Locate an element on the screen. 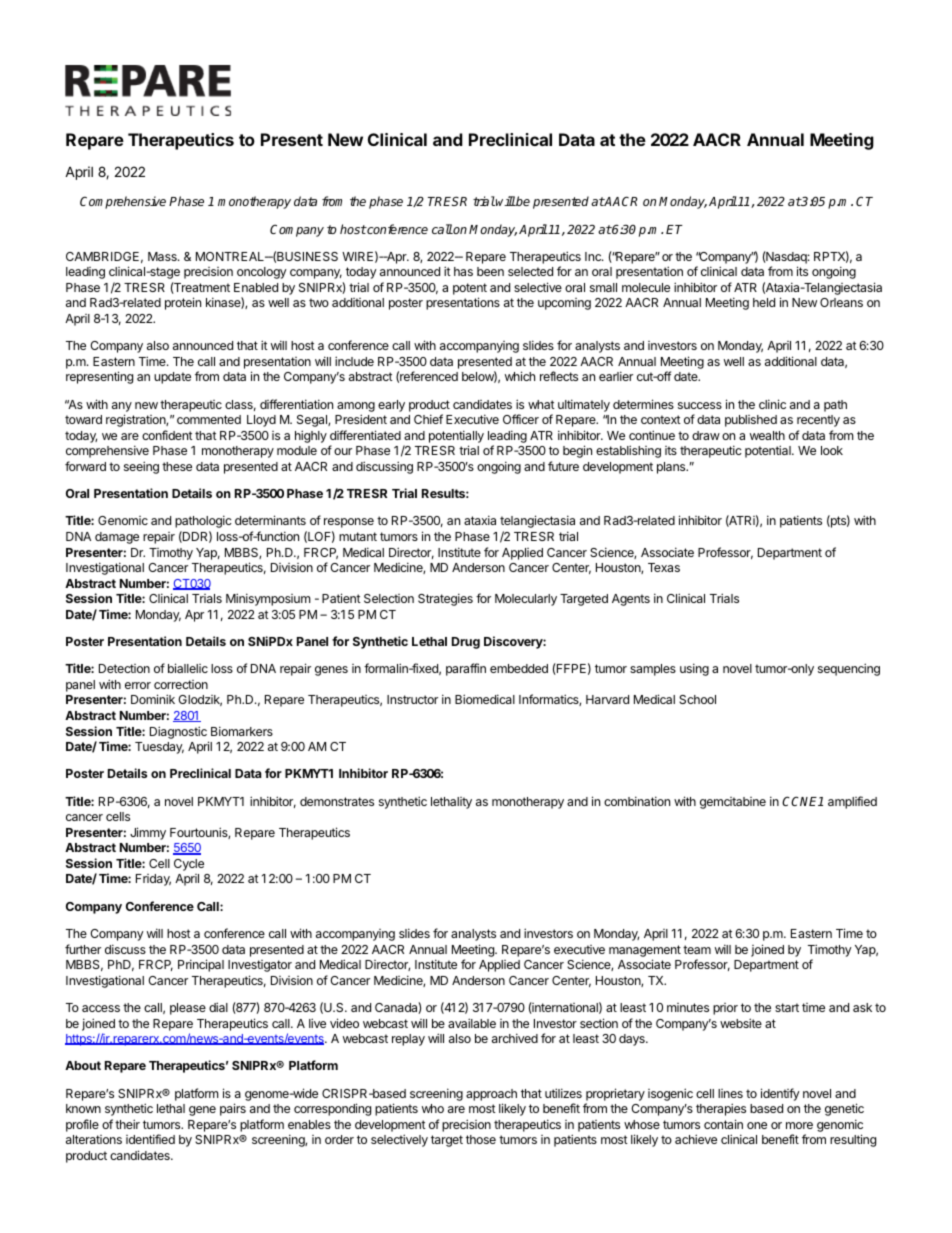 The height and width of the screenshot is (1233, 952). protein is located at coordinates (183, 303).
